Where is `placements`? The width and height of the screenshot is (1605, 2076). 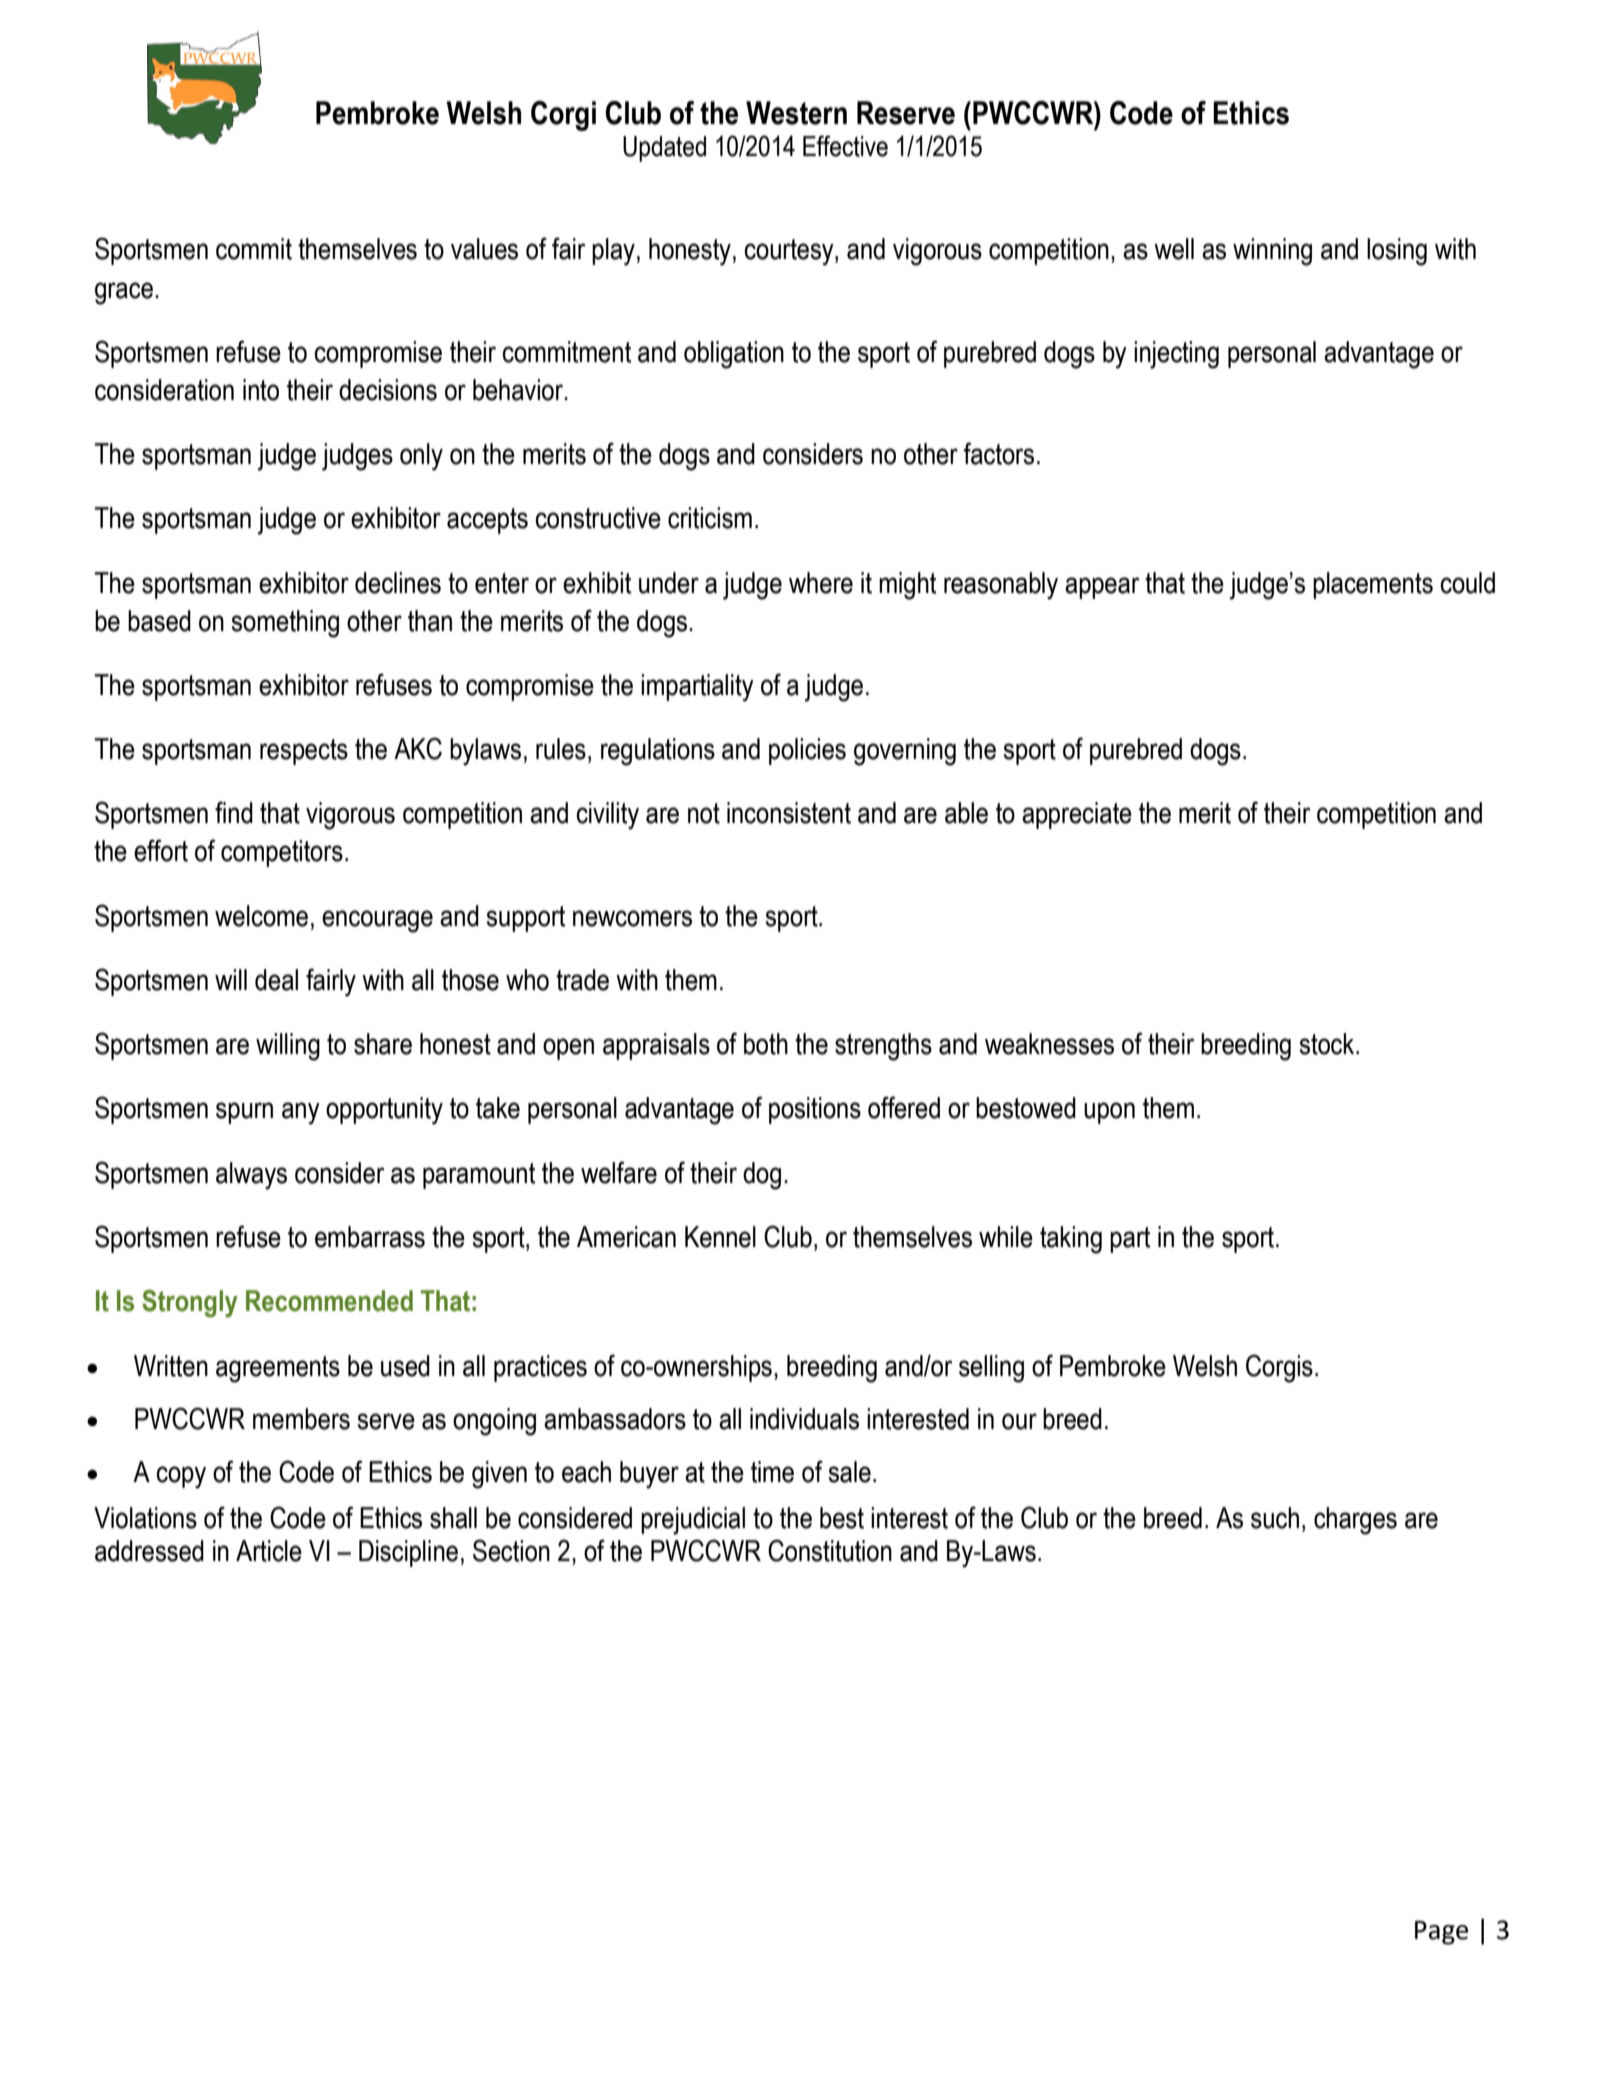
placements is located at coordinates (1373, 585).
